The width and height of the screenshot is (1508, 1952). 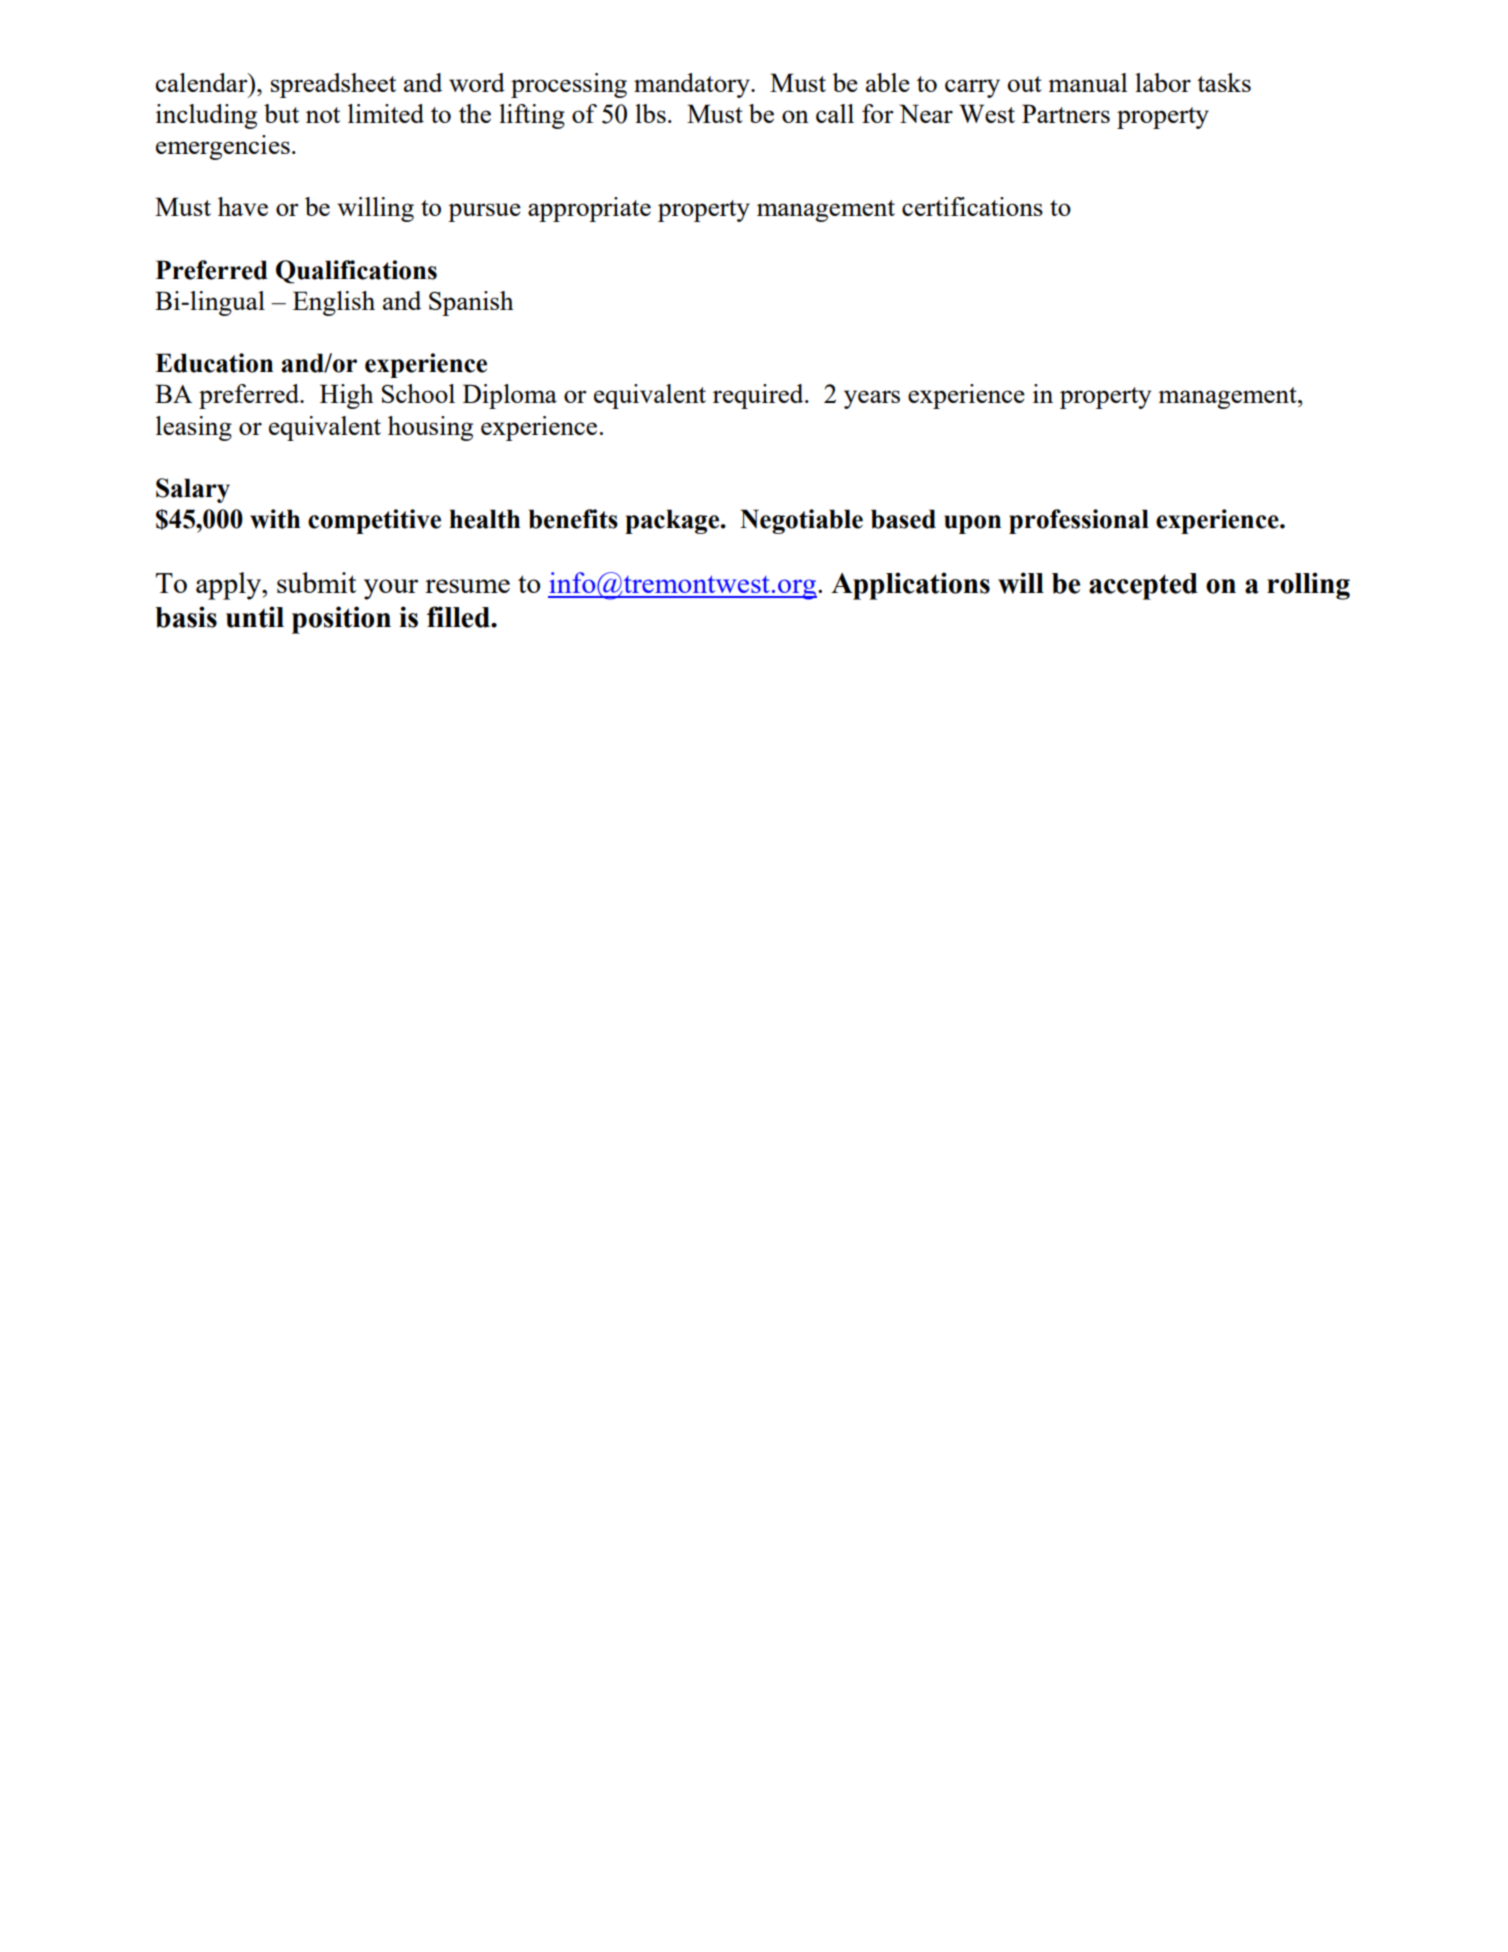 I want to click on have, so click(x=243, y=206).
